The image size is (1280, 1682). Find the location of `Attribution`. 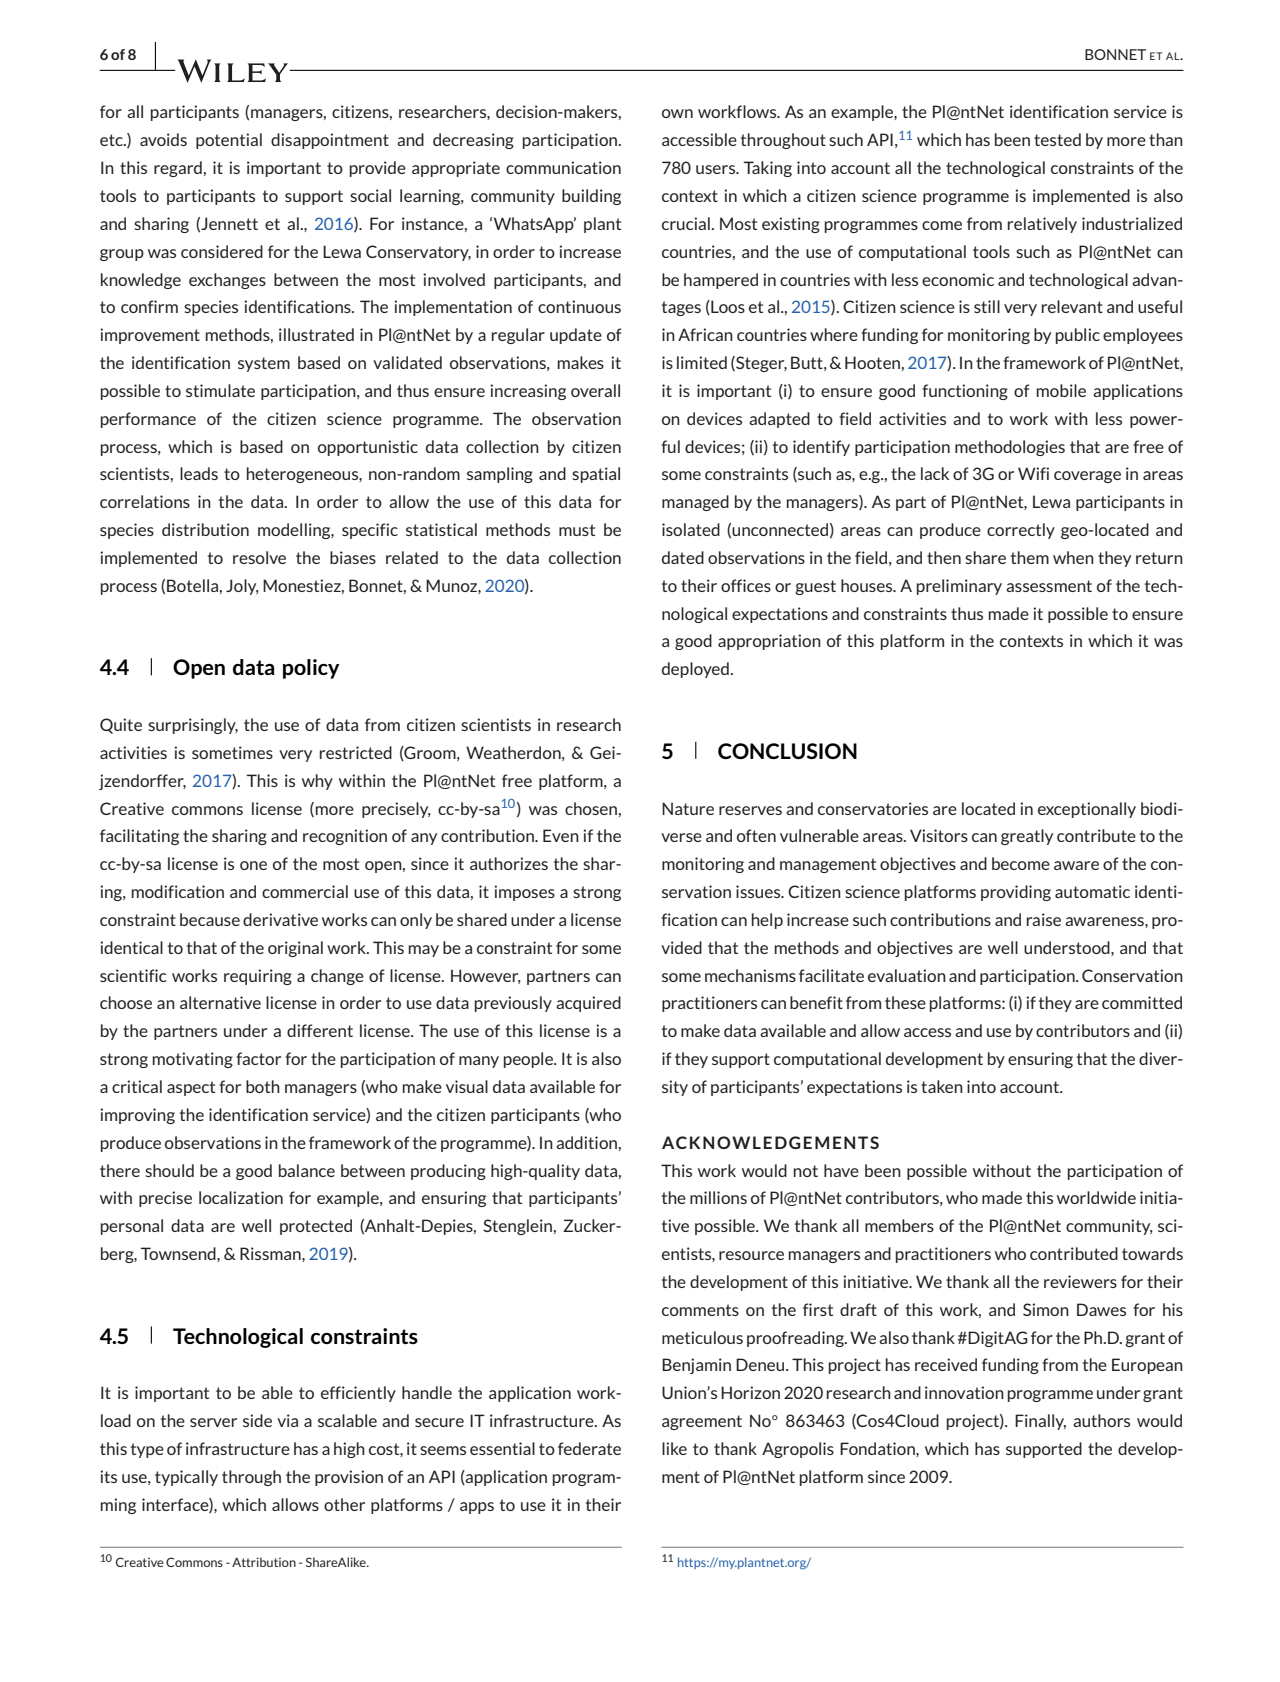

Attribution is located at coordinates (264, 1562).
